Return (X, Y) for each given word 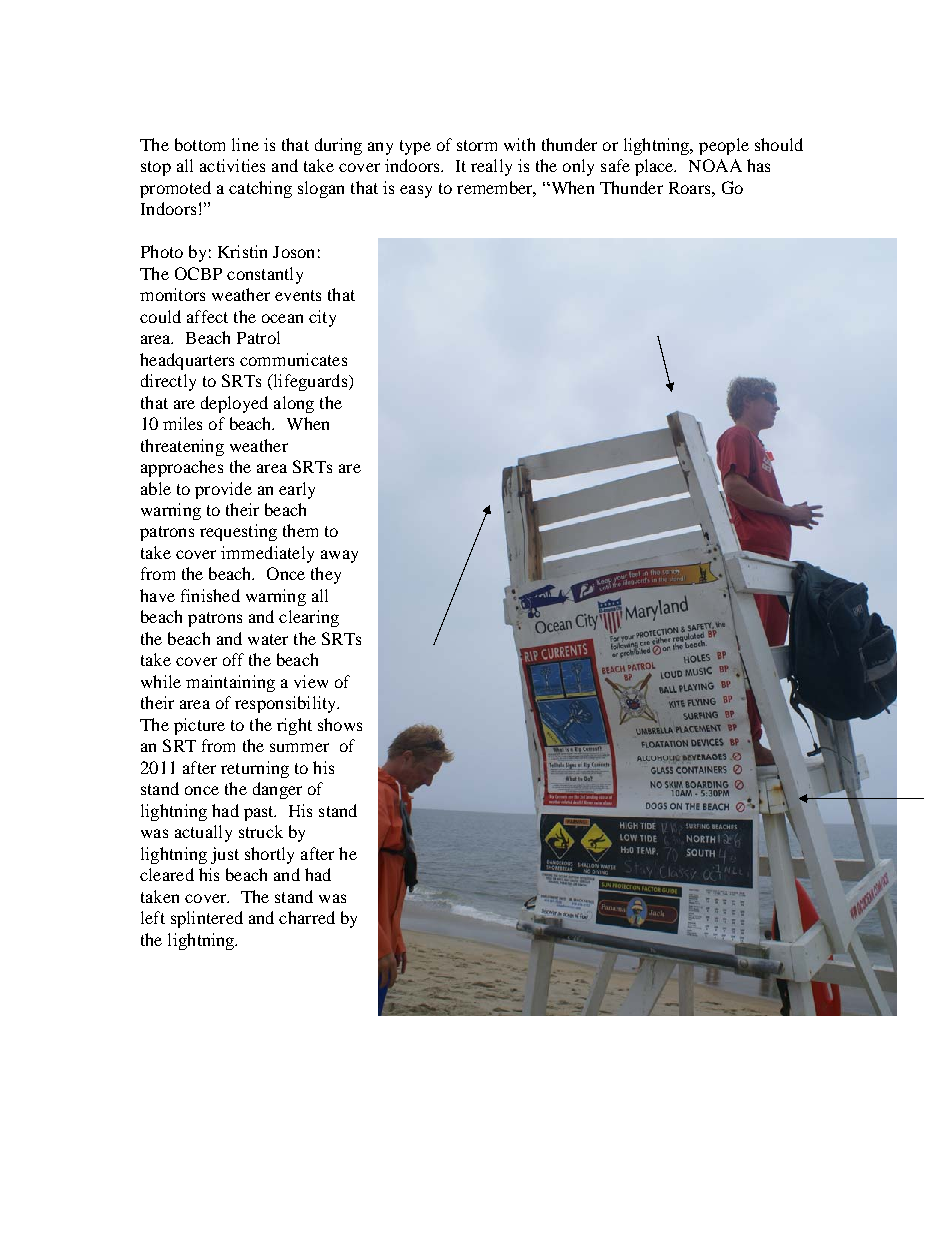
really (491, 167)
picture (199, 726)
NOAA (715, 165)
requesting (238, 532)
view (311, 681)
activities (232, 165)
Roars (691, 188)
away (339, 556)
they (326, 575)
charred (307, 917)
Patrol (258, 337)
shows (340, 724)
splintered (207, 919)
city (322, 318)
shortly (269, 855)
